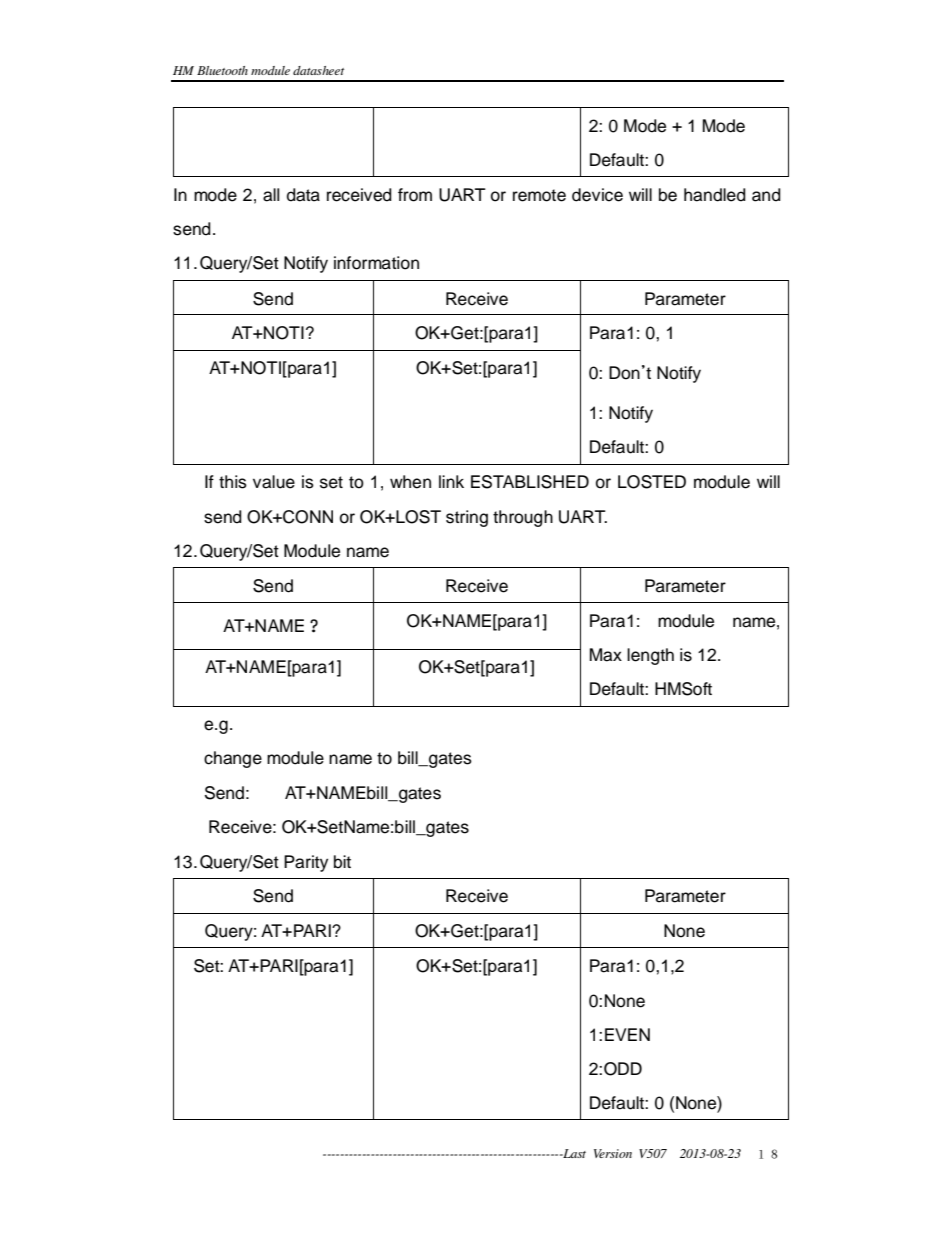 The image size is (952, 1233). What do you see at coordinates (573, 1153) in the screenshot?
I see `Last` at bounding box center [573, 1153].
